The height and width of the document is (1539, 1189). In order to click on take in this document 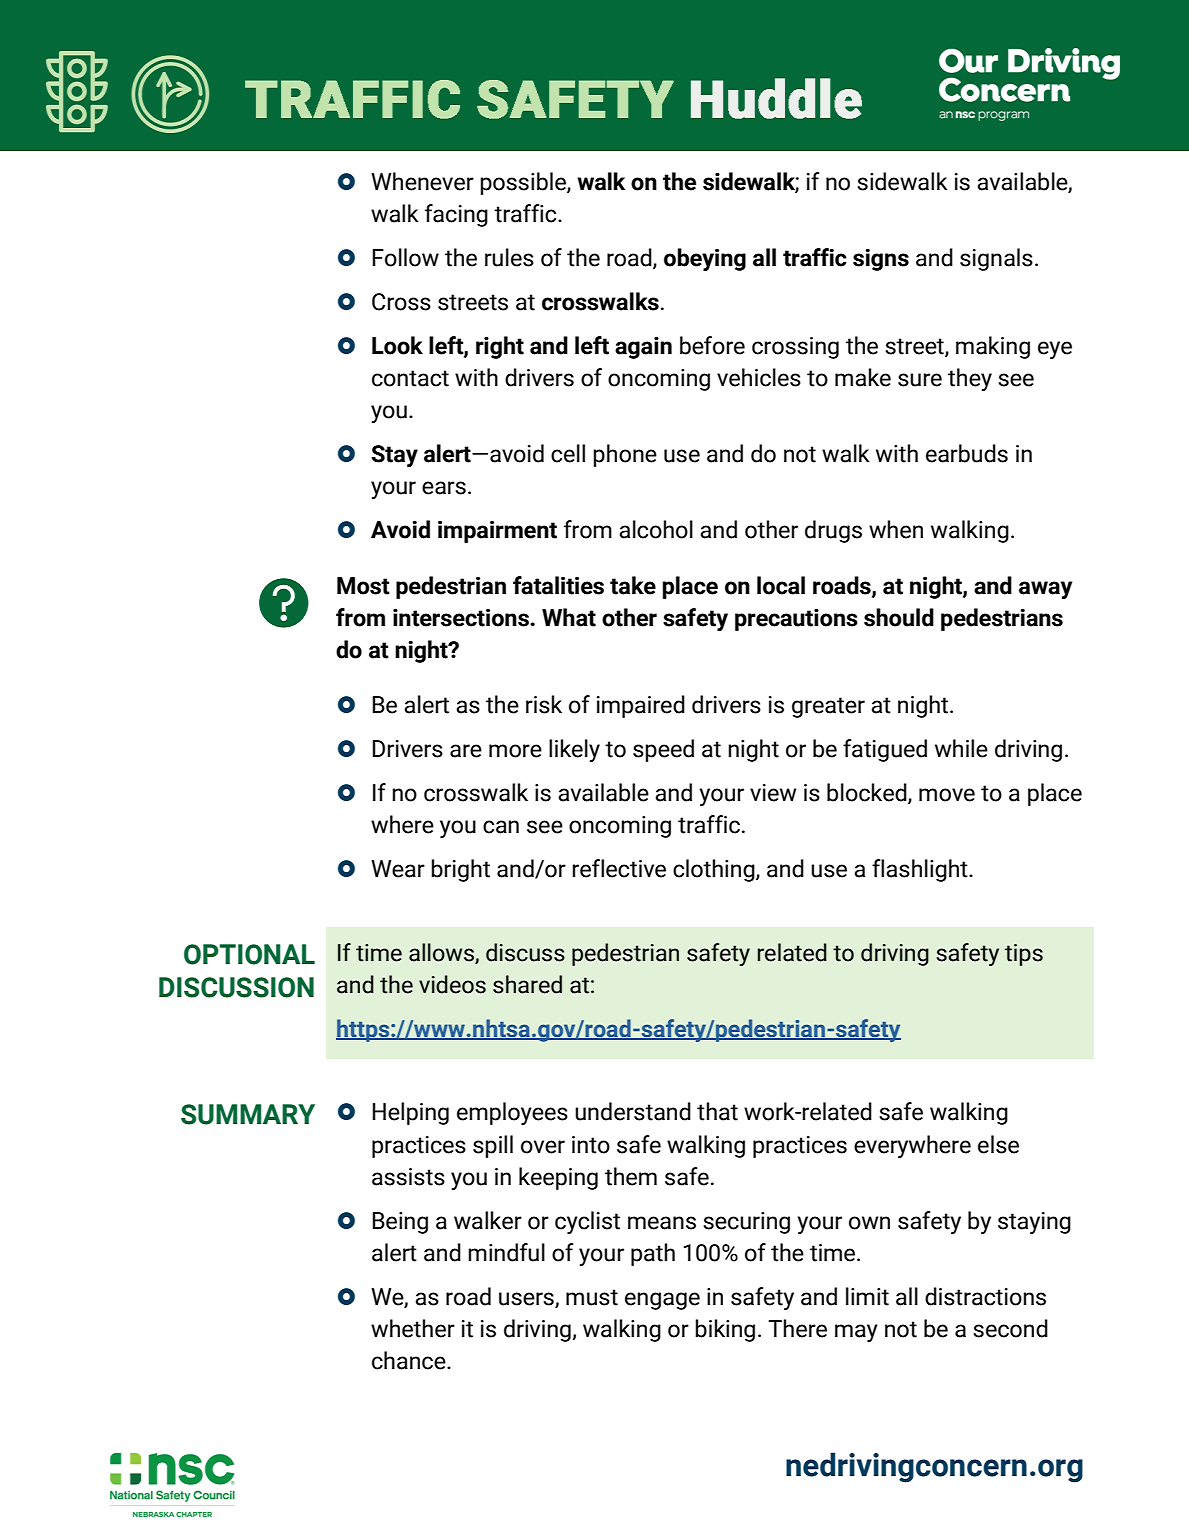, I will do `click(633, 585)`.
